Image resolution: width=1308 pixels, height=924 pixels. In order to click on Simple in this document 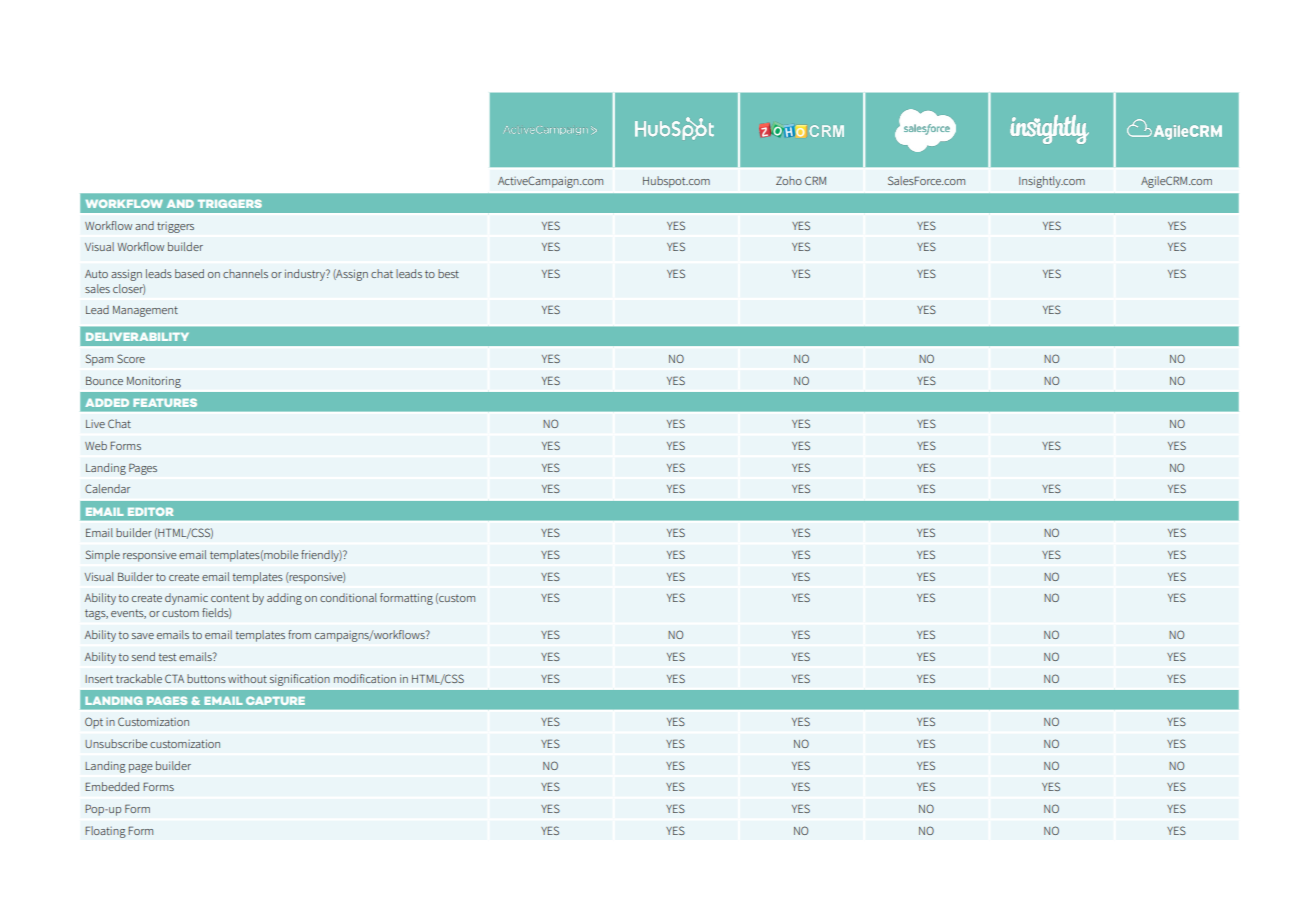, I will do `click(103, 556)`.
